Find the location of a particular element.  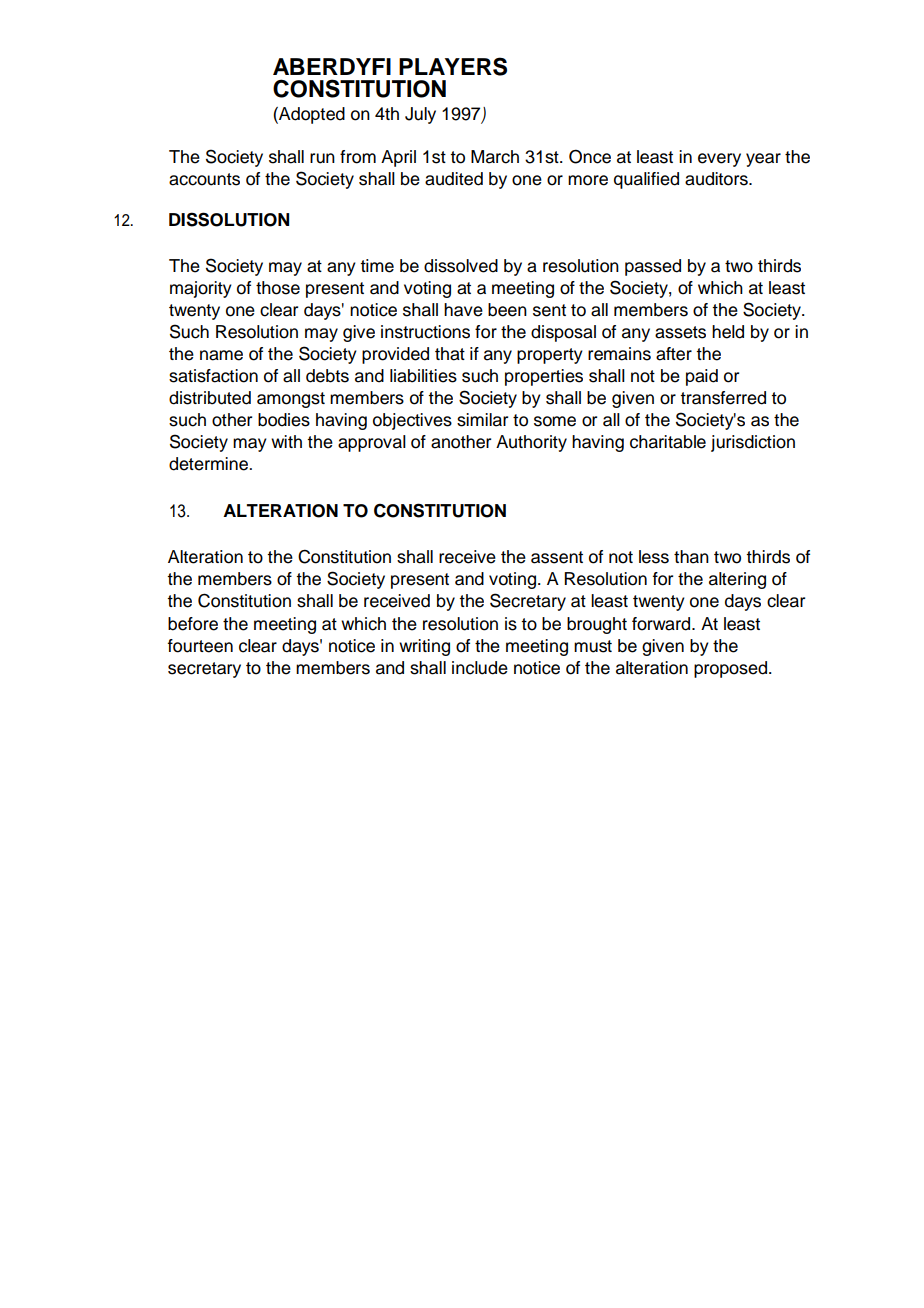

dissolved is located at coordinates (461, 266).
